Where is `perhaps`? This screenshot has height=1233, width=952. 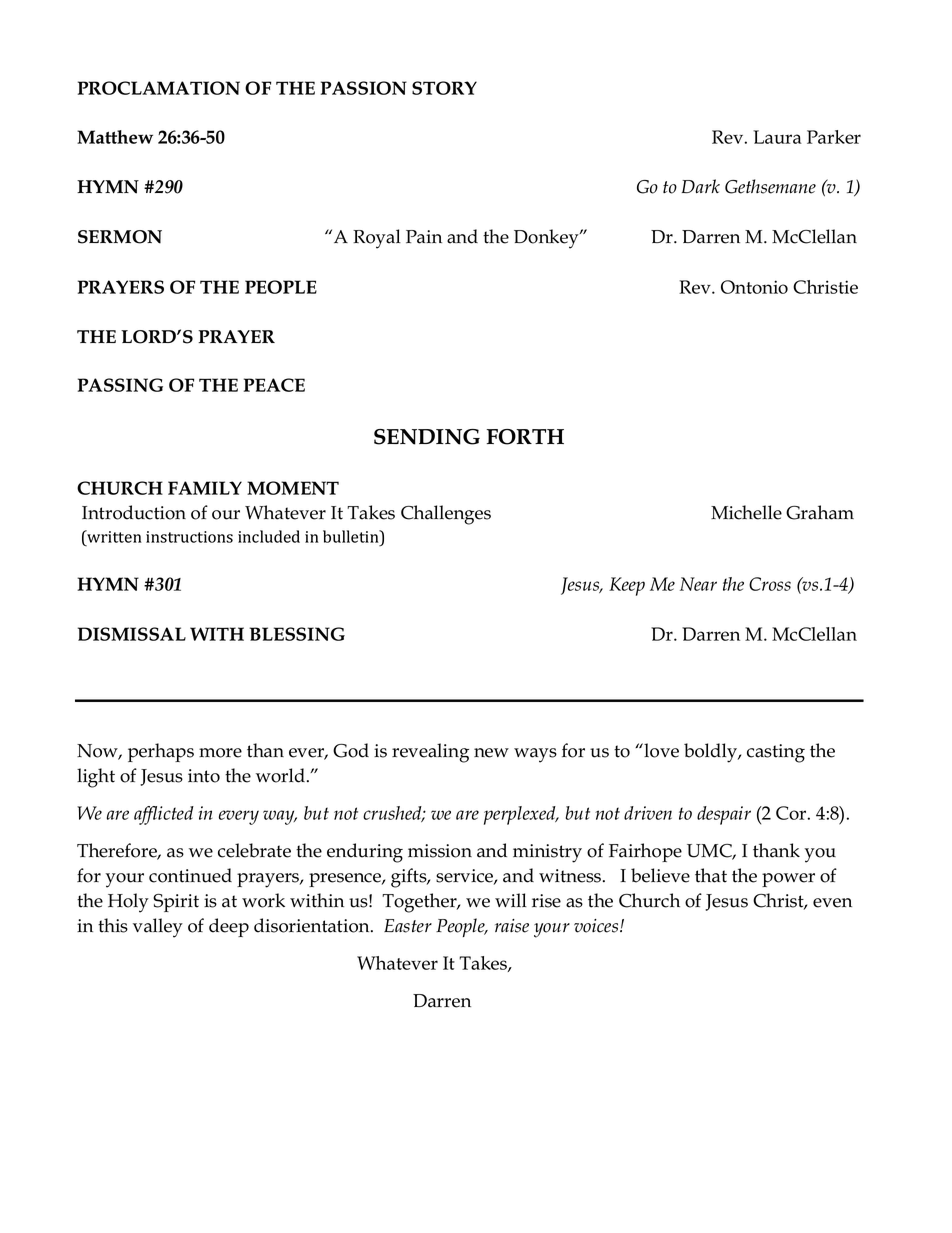 perhaps is located at coordinates (161, 752).
